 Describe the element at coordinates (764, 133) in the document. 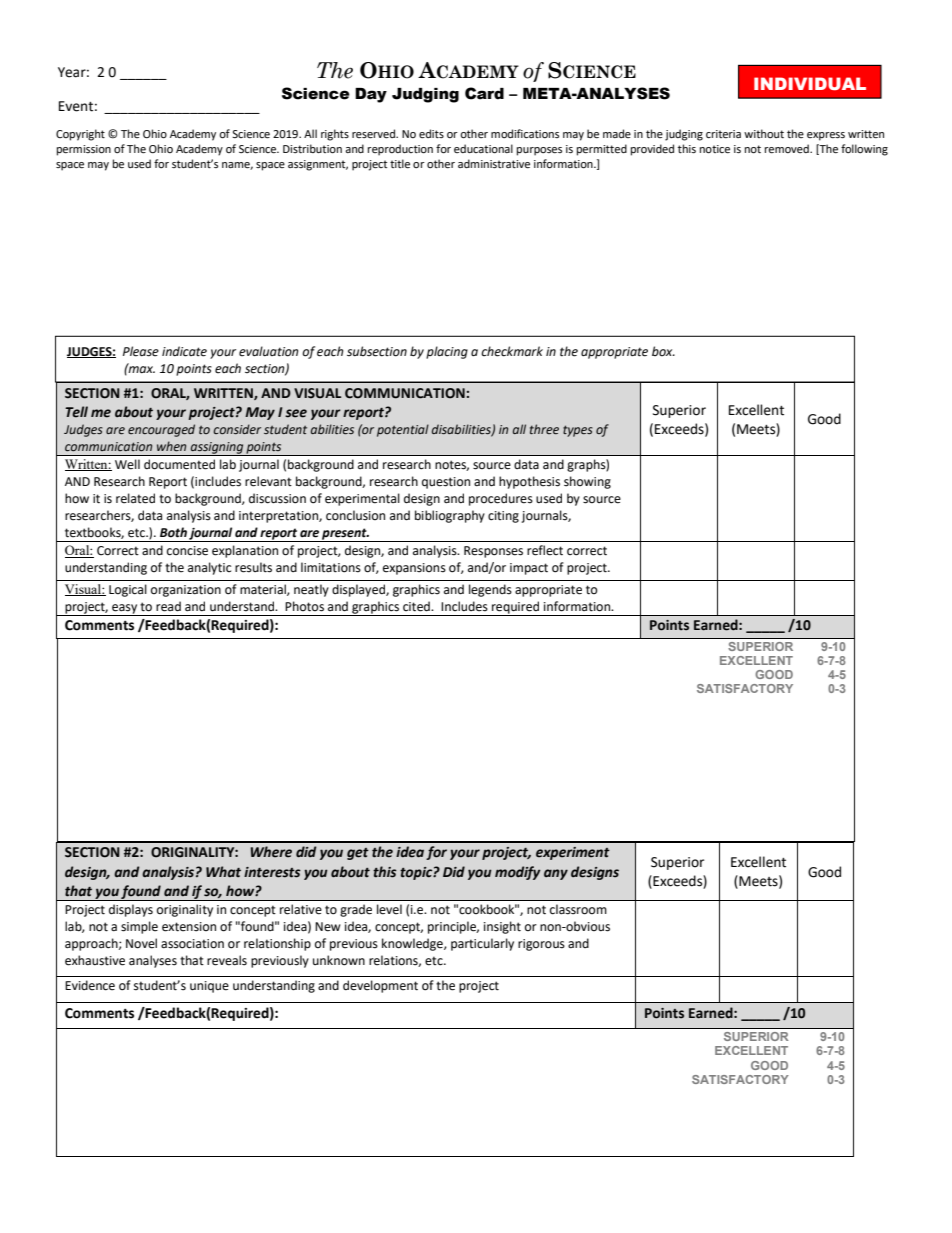

I see `without` at that location.
